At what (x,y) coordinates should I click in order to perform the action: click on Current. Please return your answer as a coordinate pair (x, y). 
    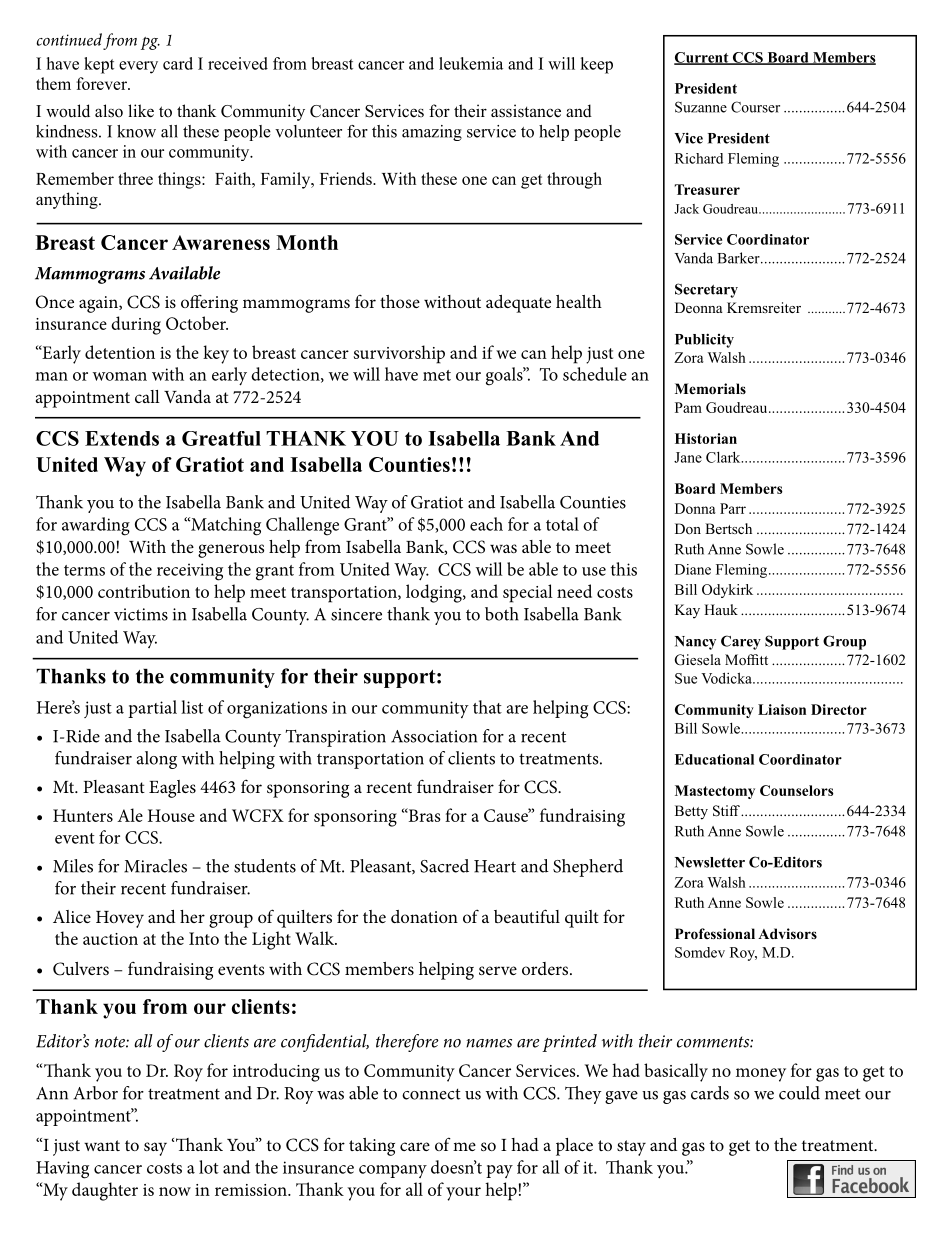
    Looking at the image, I should click on (702, 58).
